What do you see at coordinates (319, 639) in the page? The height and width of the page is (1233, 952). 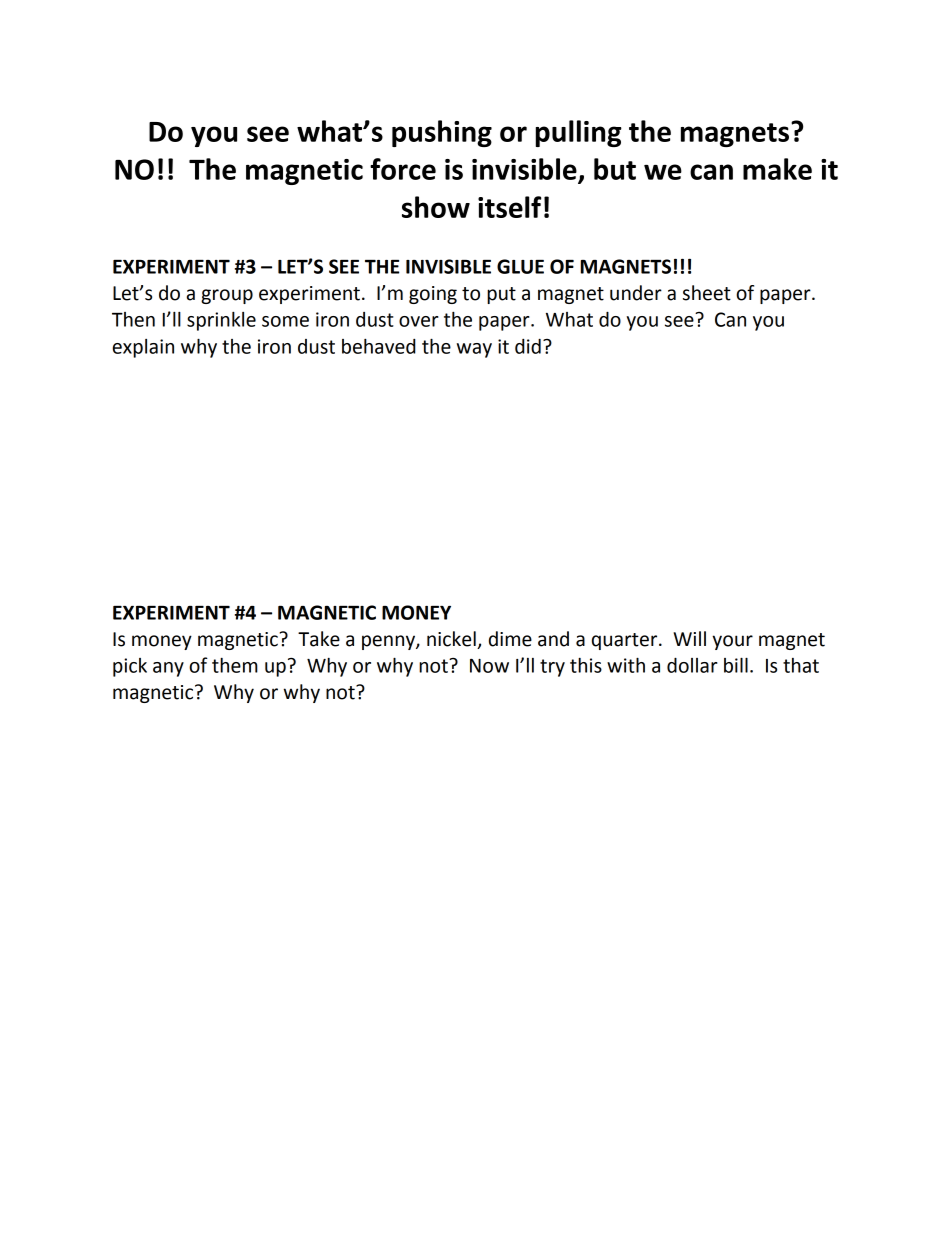 I see `Take` at bounding box center [319, 639].
